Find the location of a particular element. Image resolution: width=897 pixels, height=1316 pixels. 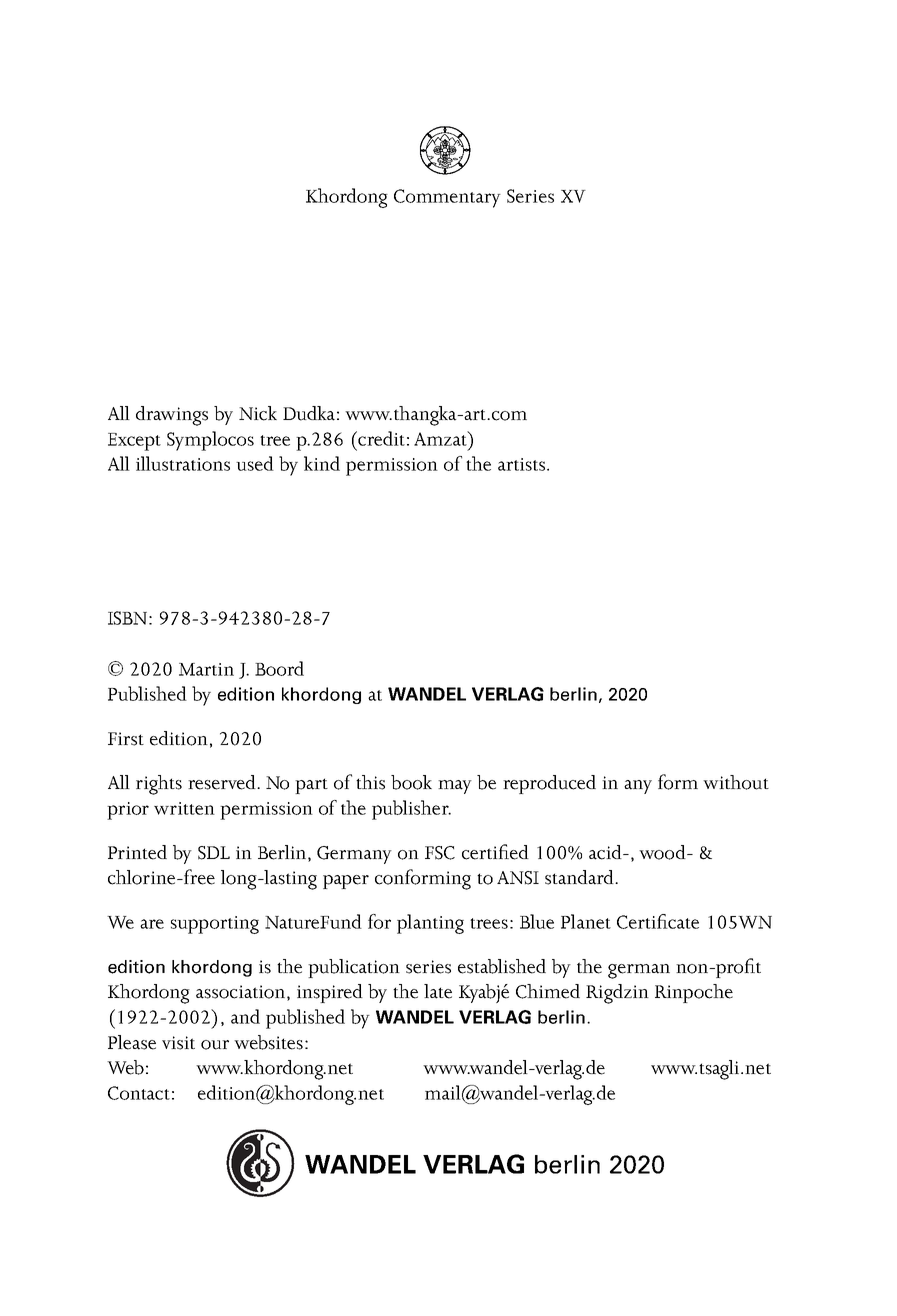

our is located at coordinates (215, 1045).
